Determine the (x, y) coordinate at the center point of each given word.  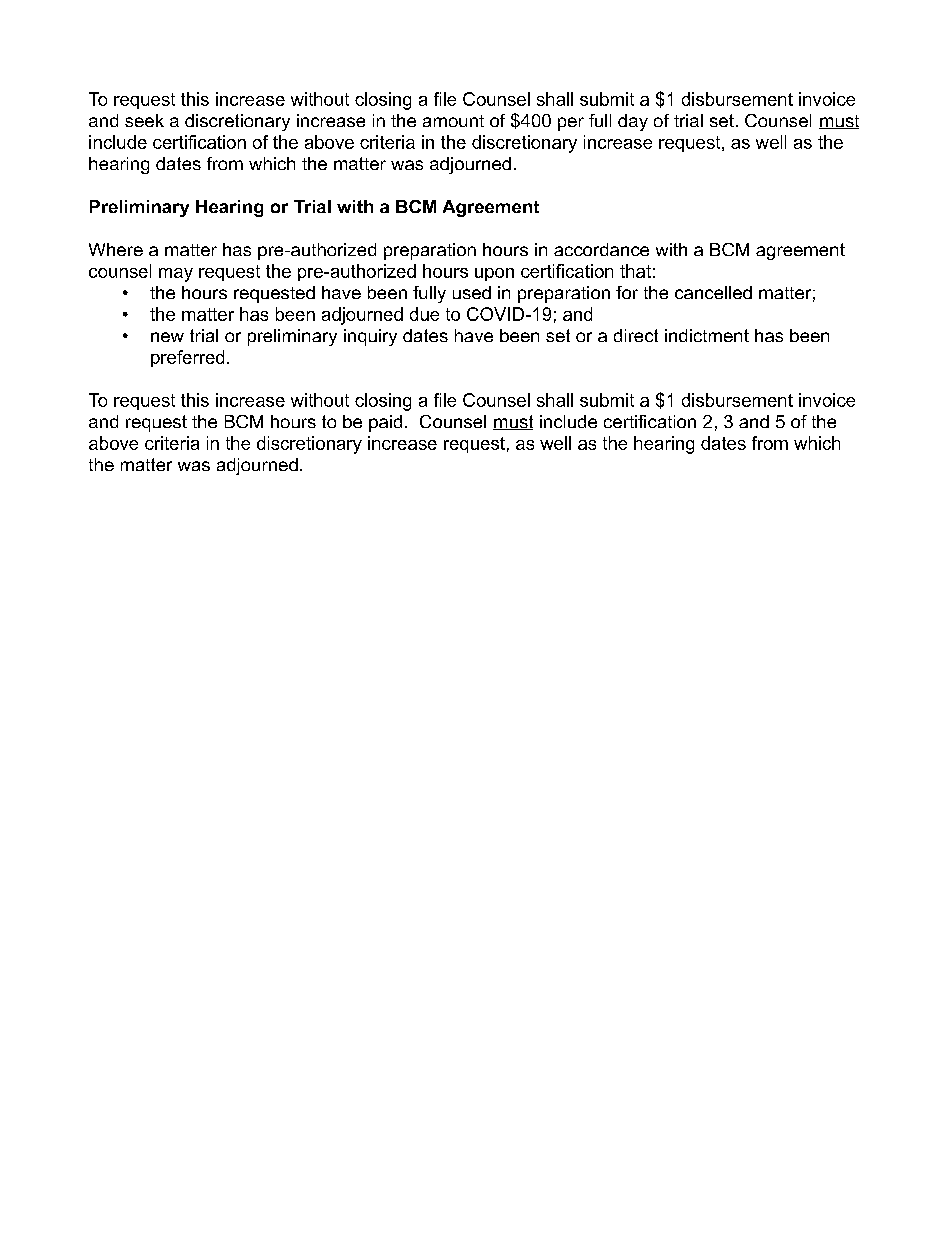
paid (385, 423)
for (627, 292)
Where (116, 249)
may (176, 275)
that (635, 271)
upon (494, 274)
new (167, 337)
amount (453, 121)
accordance (601, 249)
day (633, 122)
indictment (707, 335)
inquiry (370, 337)
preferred (187, 358)
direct (636, 335)
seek (144, 120)
